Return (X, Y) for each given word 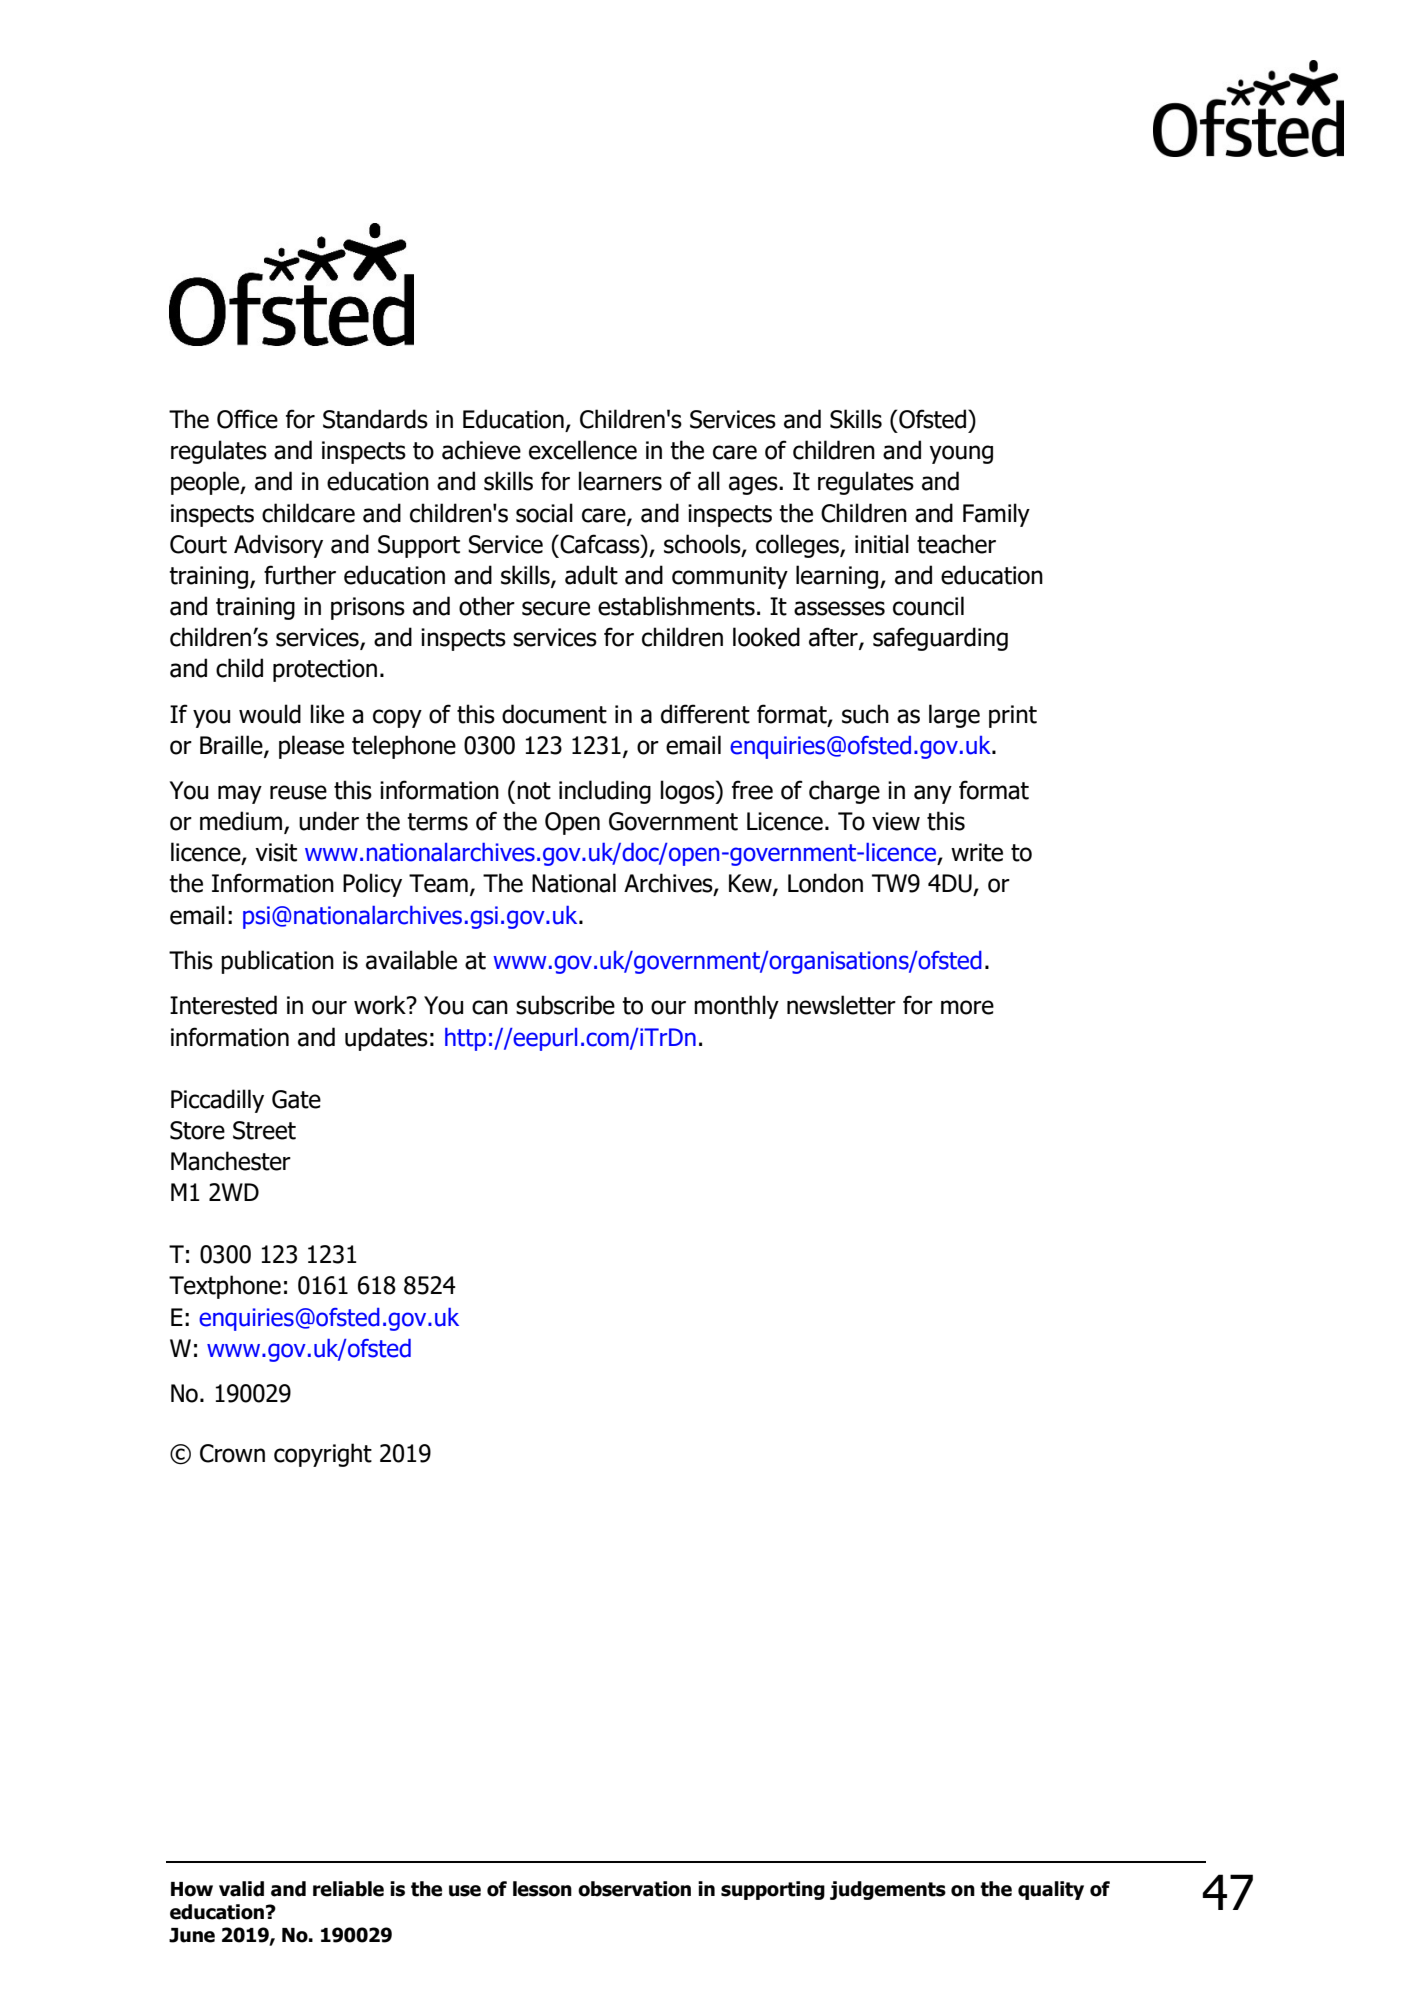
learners (620, 481)
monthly (736, 1007)
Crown (232, 1453)
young (961, 454)
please (311, 747)
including (605, 792)
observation (634, 1889)
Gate (296, 1099)
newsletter (841, 1005)
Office (247, 419)
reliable (348, 1889)
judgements (888, 1890)
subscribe (565, 1005)
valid (241, 1889)
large (954, 716)
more (967, 1007)
